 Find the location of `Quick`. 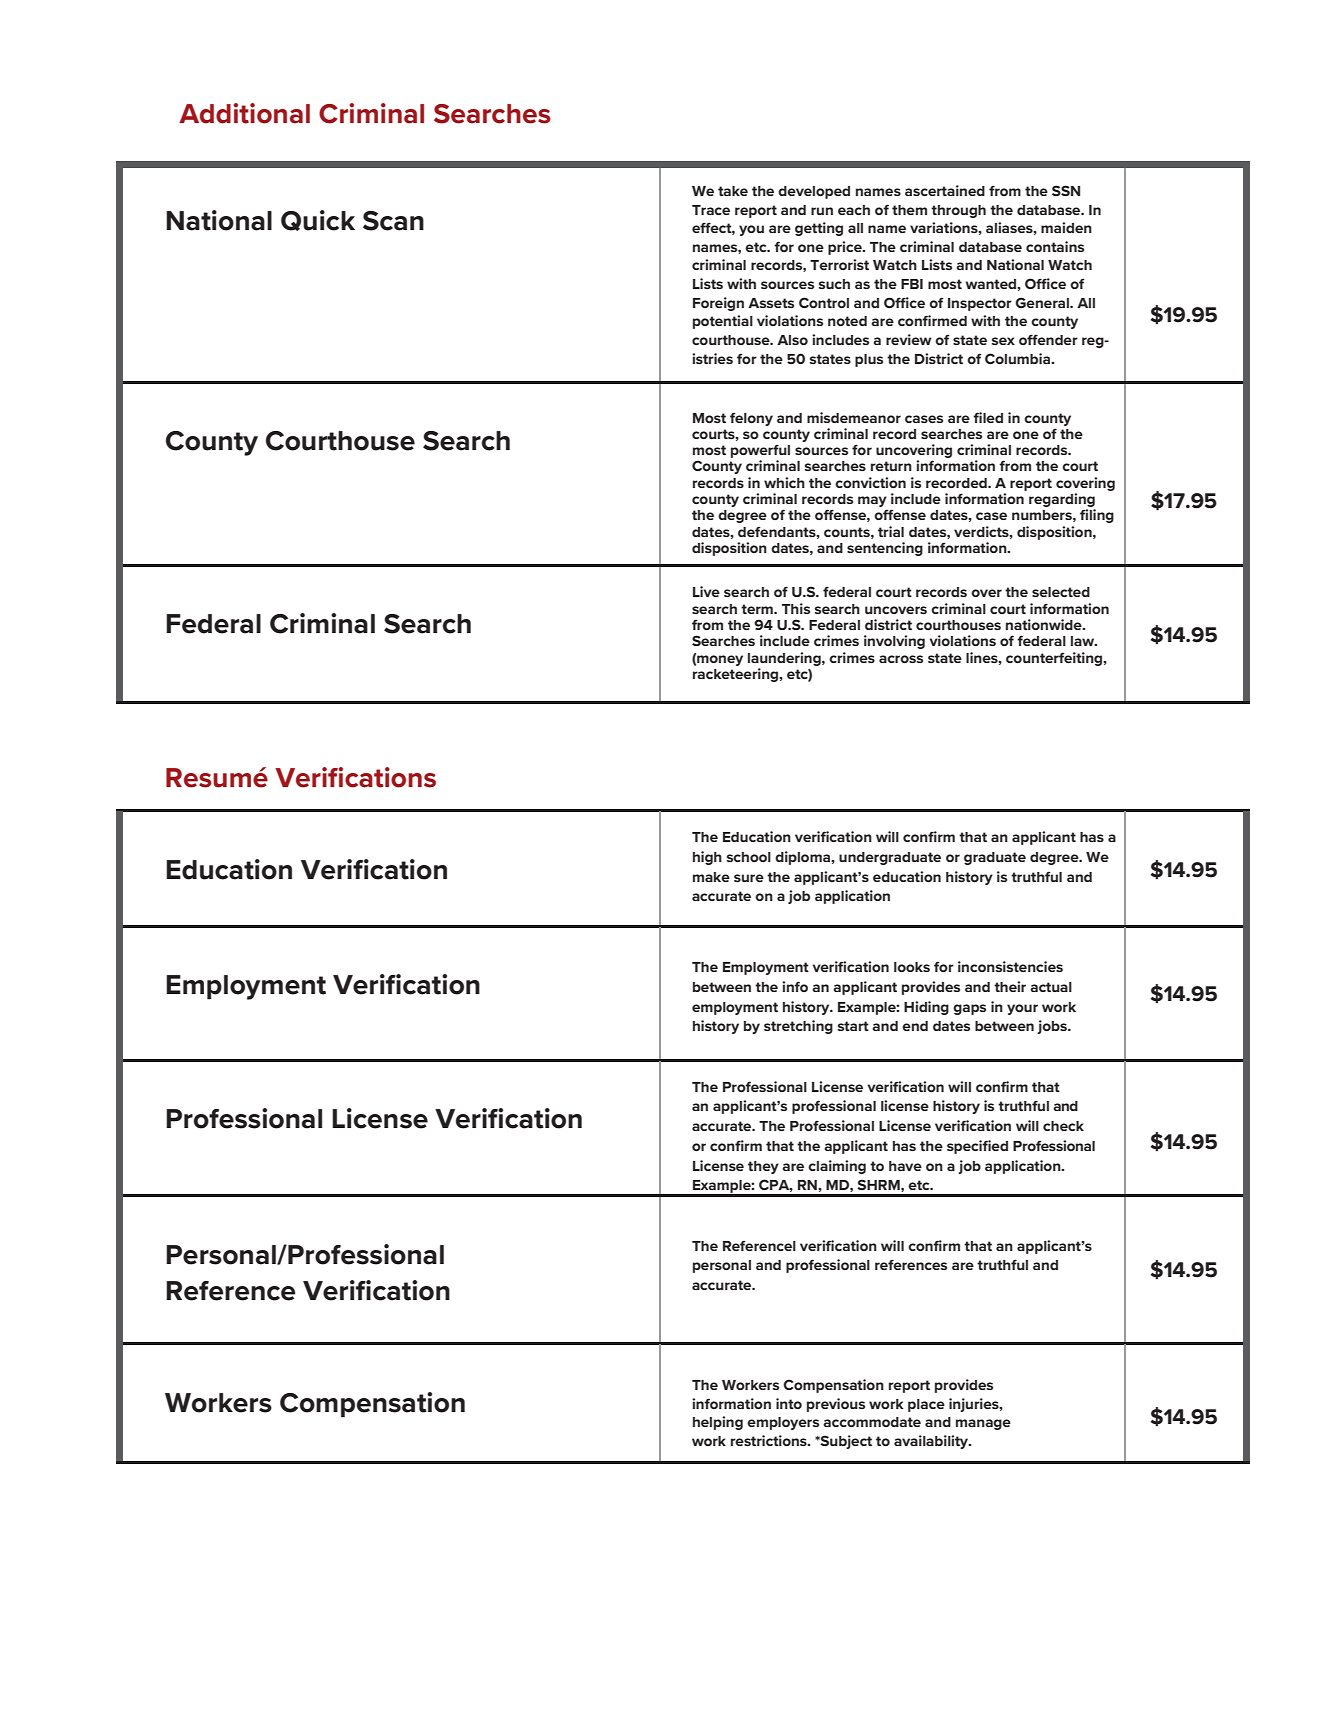

Quick is located at coordinates (318, 220).
